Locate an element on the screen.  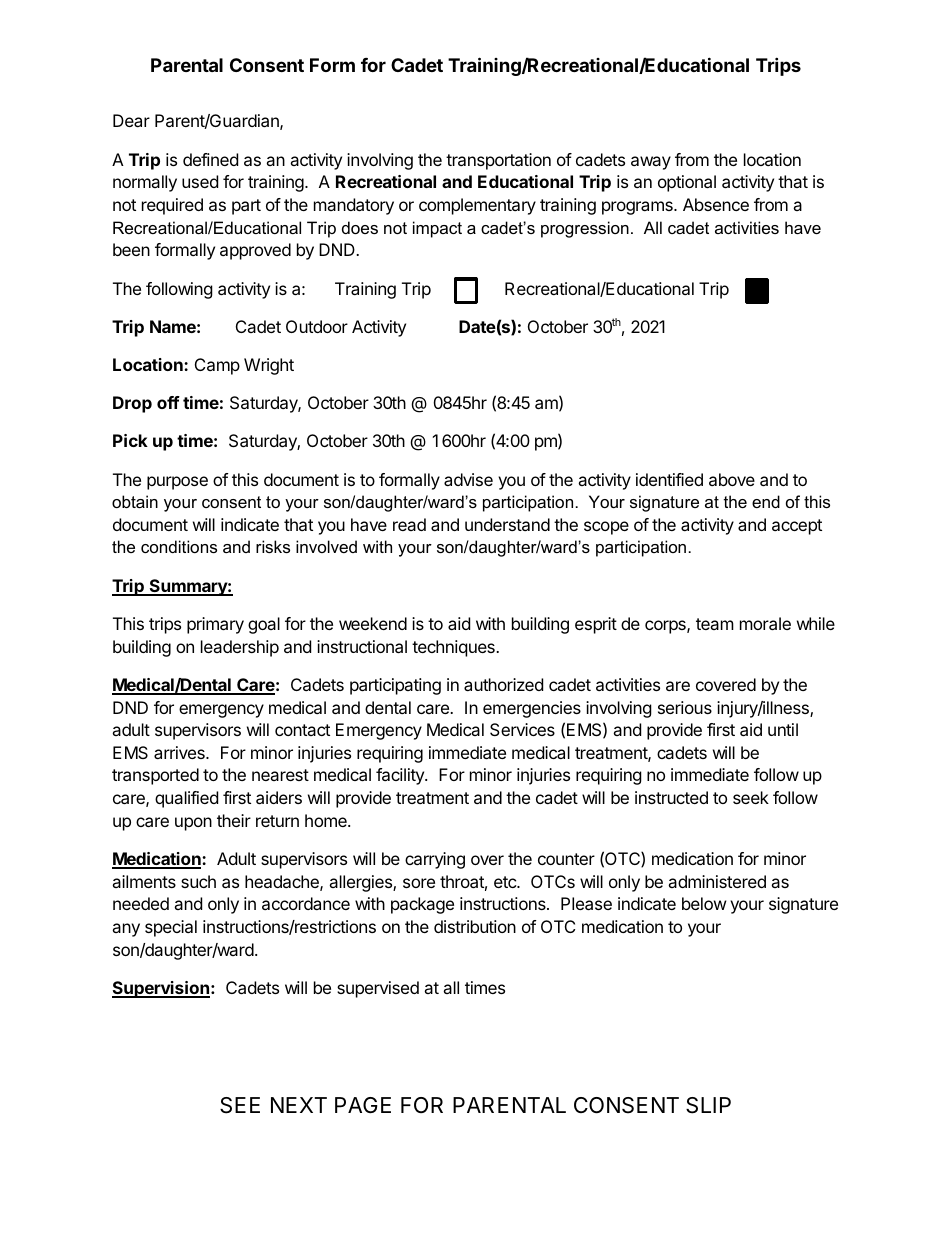
above is located at coordinates (732, 479).
